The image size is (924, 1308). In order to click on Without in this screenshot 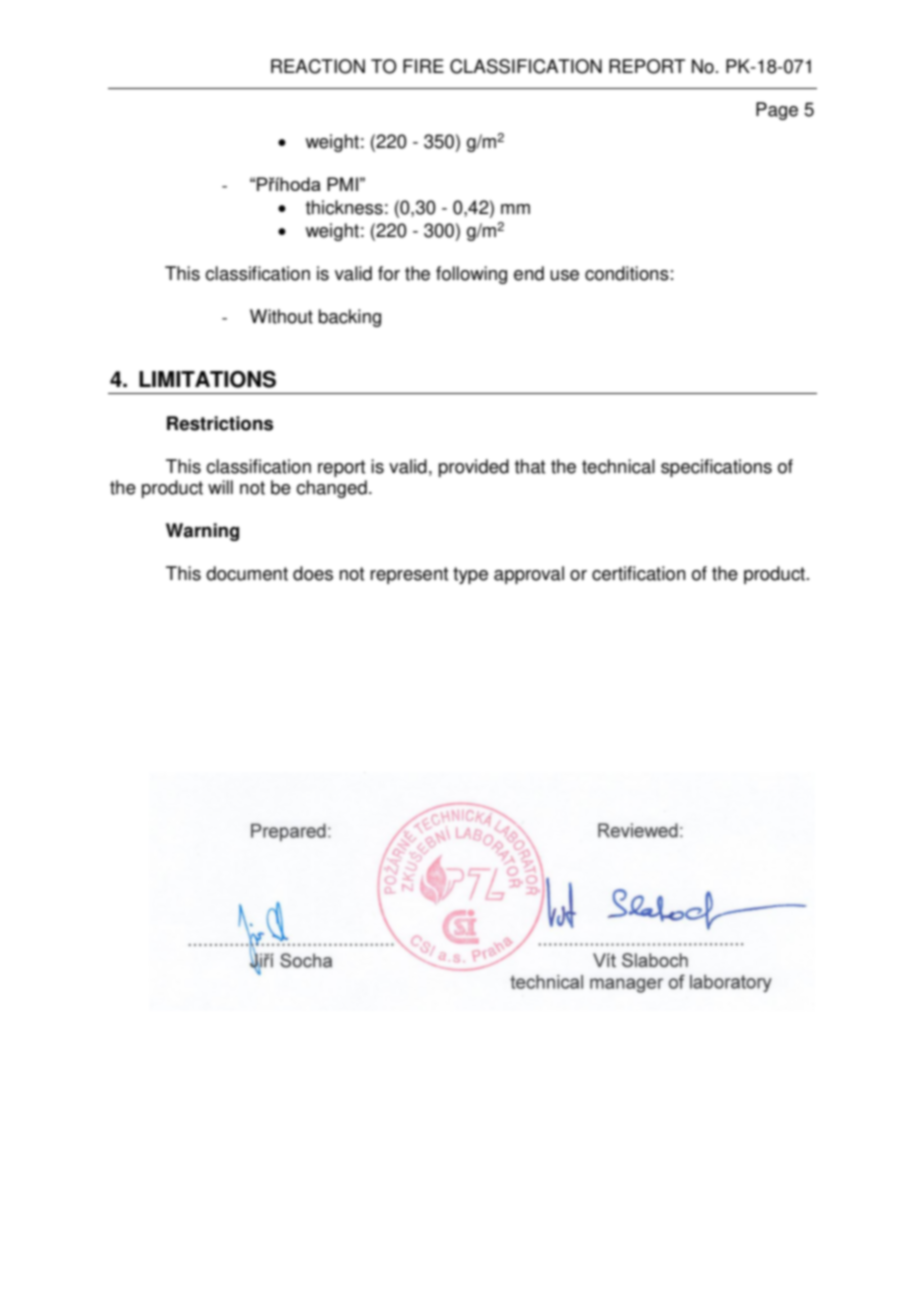, I will do `click(281, 316)`.
